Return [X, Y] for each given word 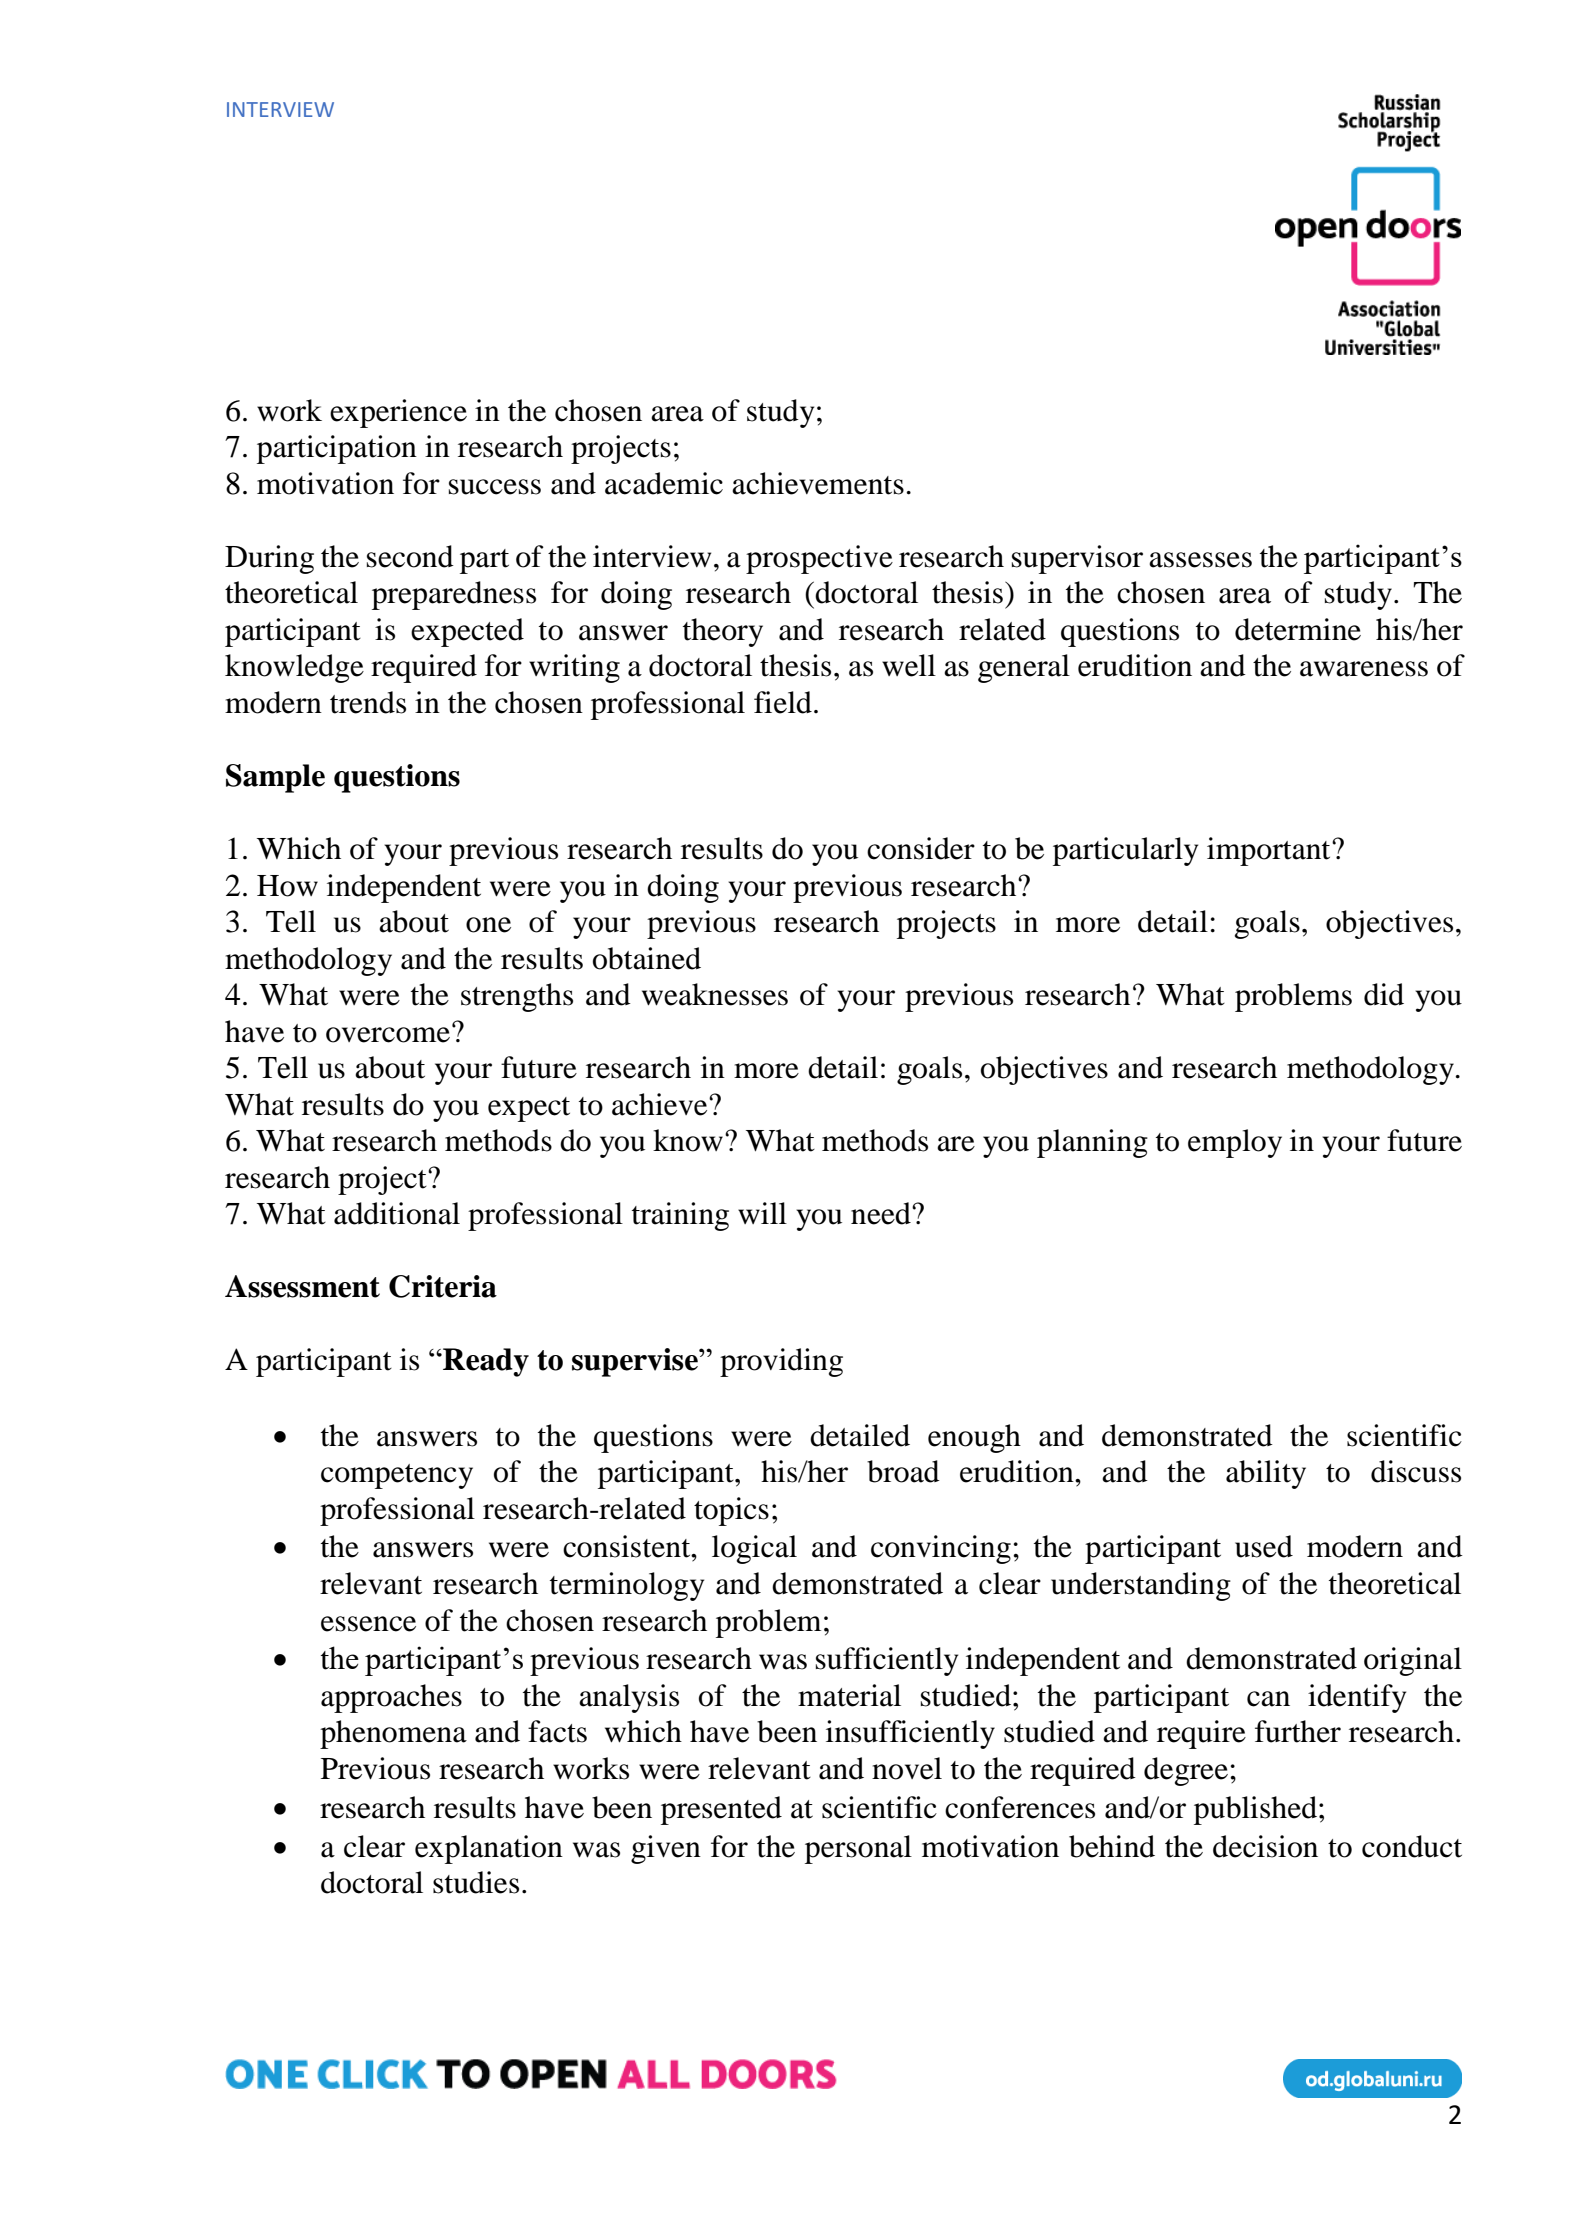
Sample [275, 778]
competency [397, 1476]
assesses [1200, 560]
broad [903, 1471]
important [1270, 851]
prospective [819, 559]
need [882, 1213]
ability [1266, 1474]
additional [397, 1213]
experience [398, 413]
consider [921, 848]
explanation [489, 1849]
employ [1235, 1143]
